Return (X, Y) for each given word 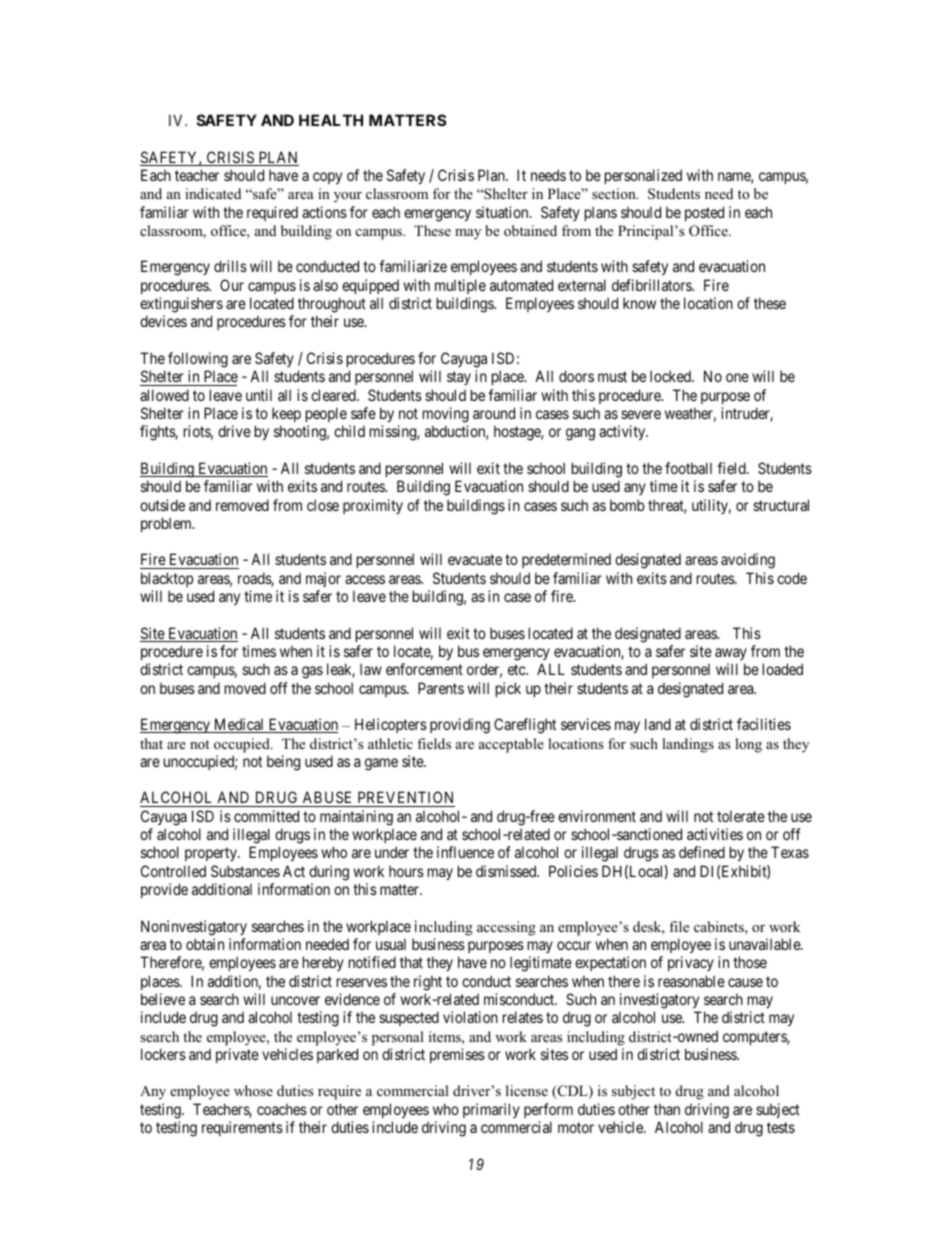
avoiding (748, 561)
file (679, 926)
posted (704, 213)
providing (460, 726)
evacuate (475, 560)
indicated (213, 193)
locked (671, 376)
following (198, 360)
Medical (239, 725)
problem (167, 524)
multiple (460, 286)
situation (503, 212)
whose (253, 1090)
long (748, 745)
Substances (245, 871)
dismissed (507, 871)
